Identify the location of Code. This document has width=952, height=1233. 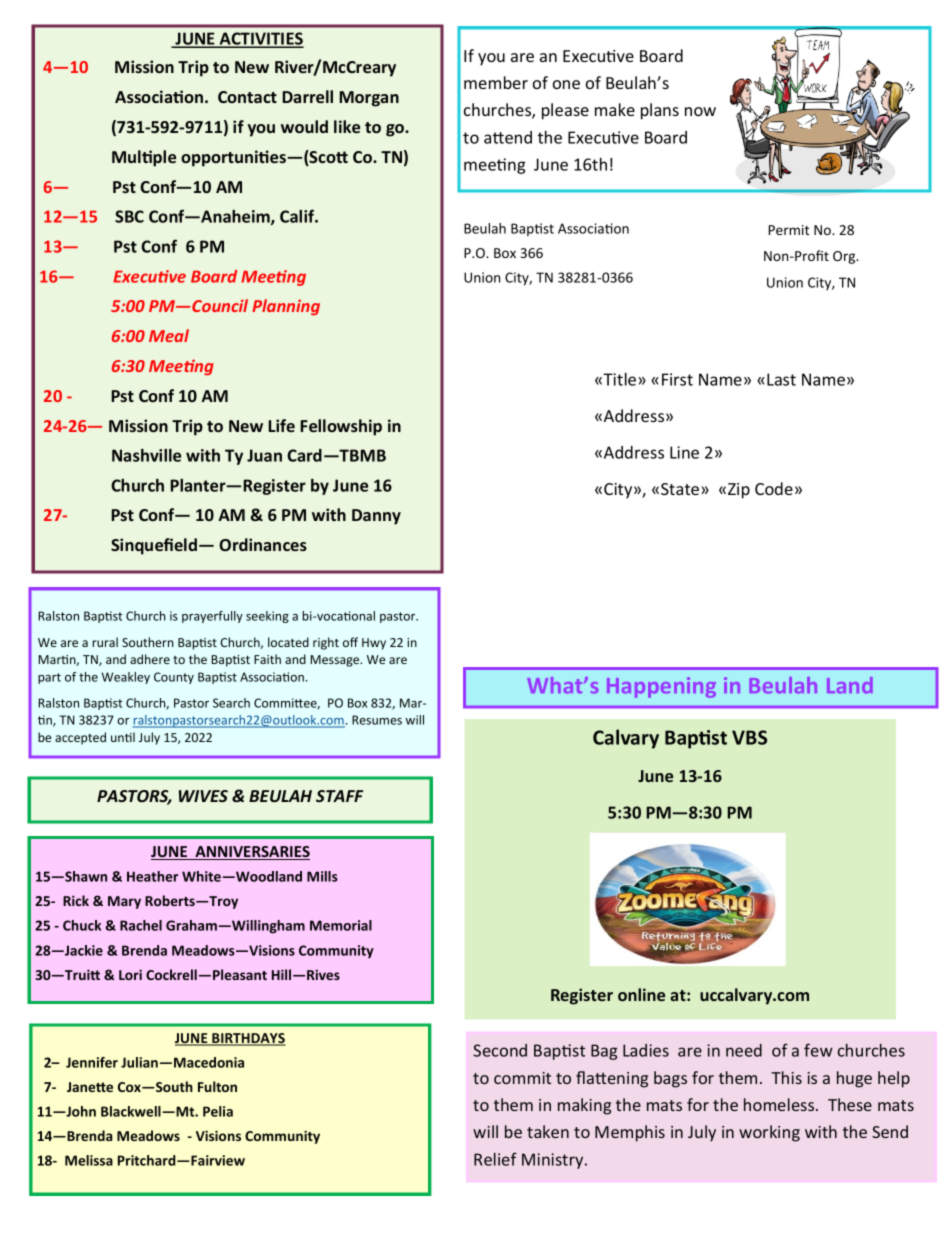
(774, 488).
